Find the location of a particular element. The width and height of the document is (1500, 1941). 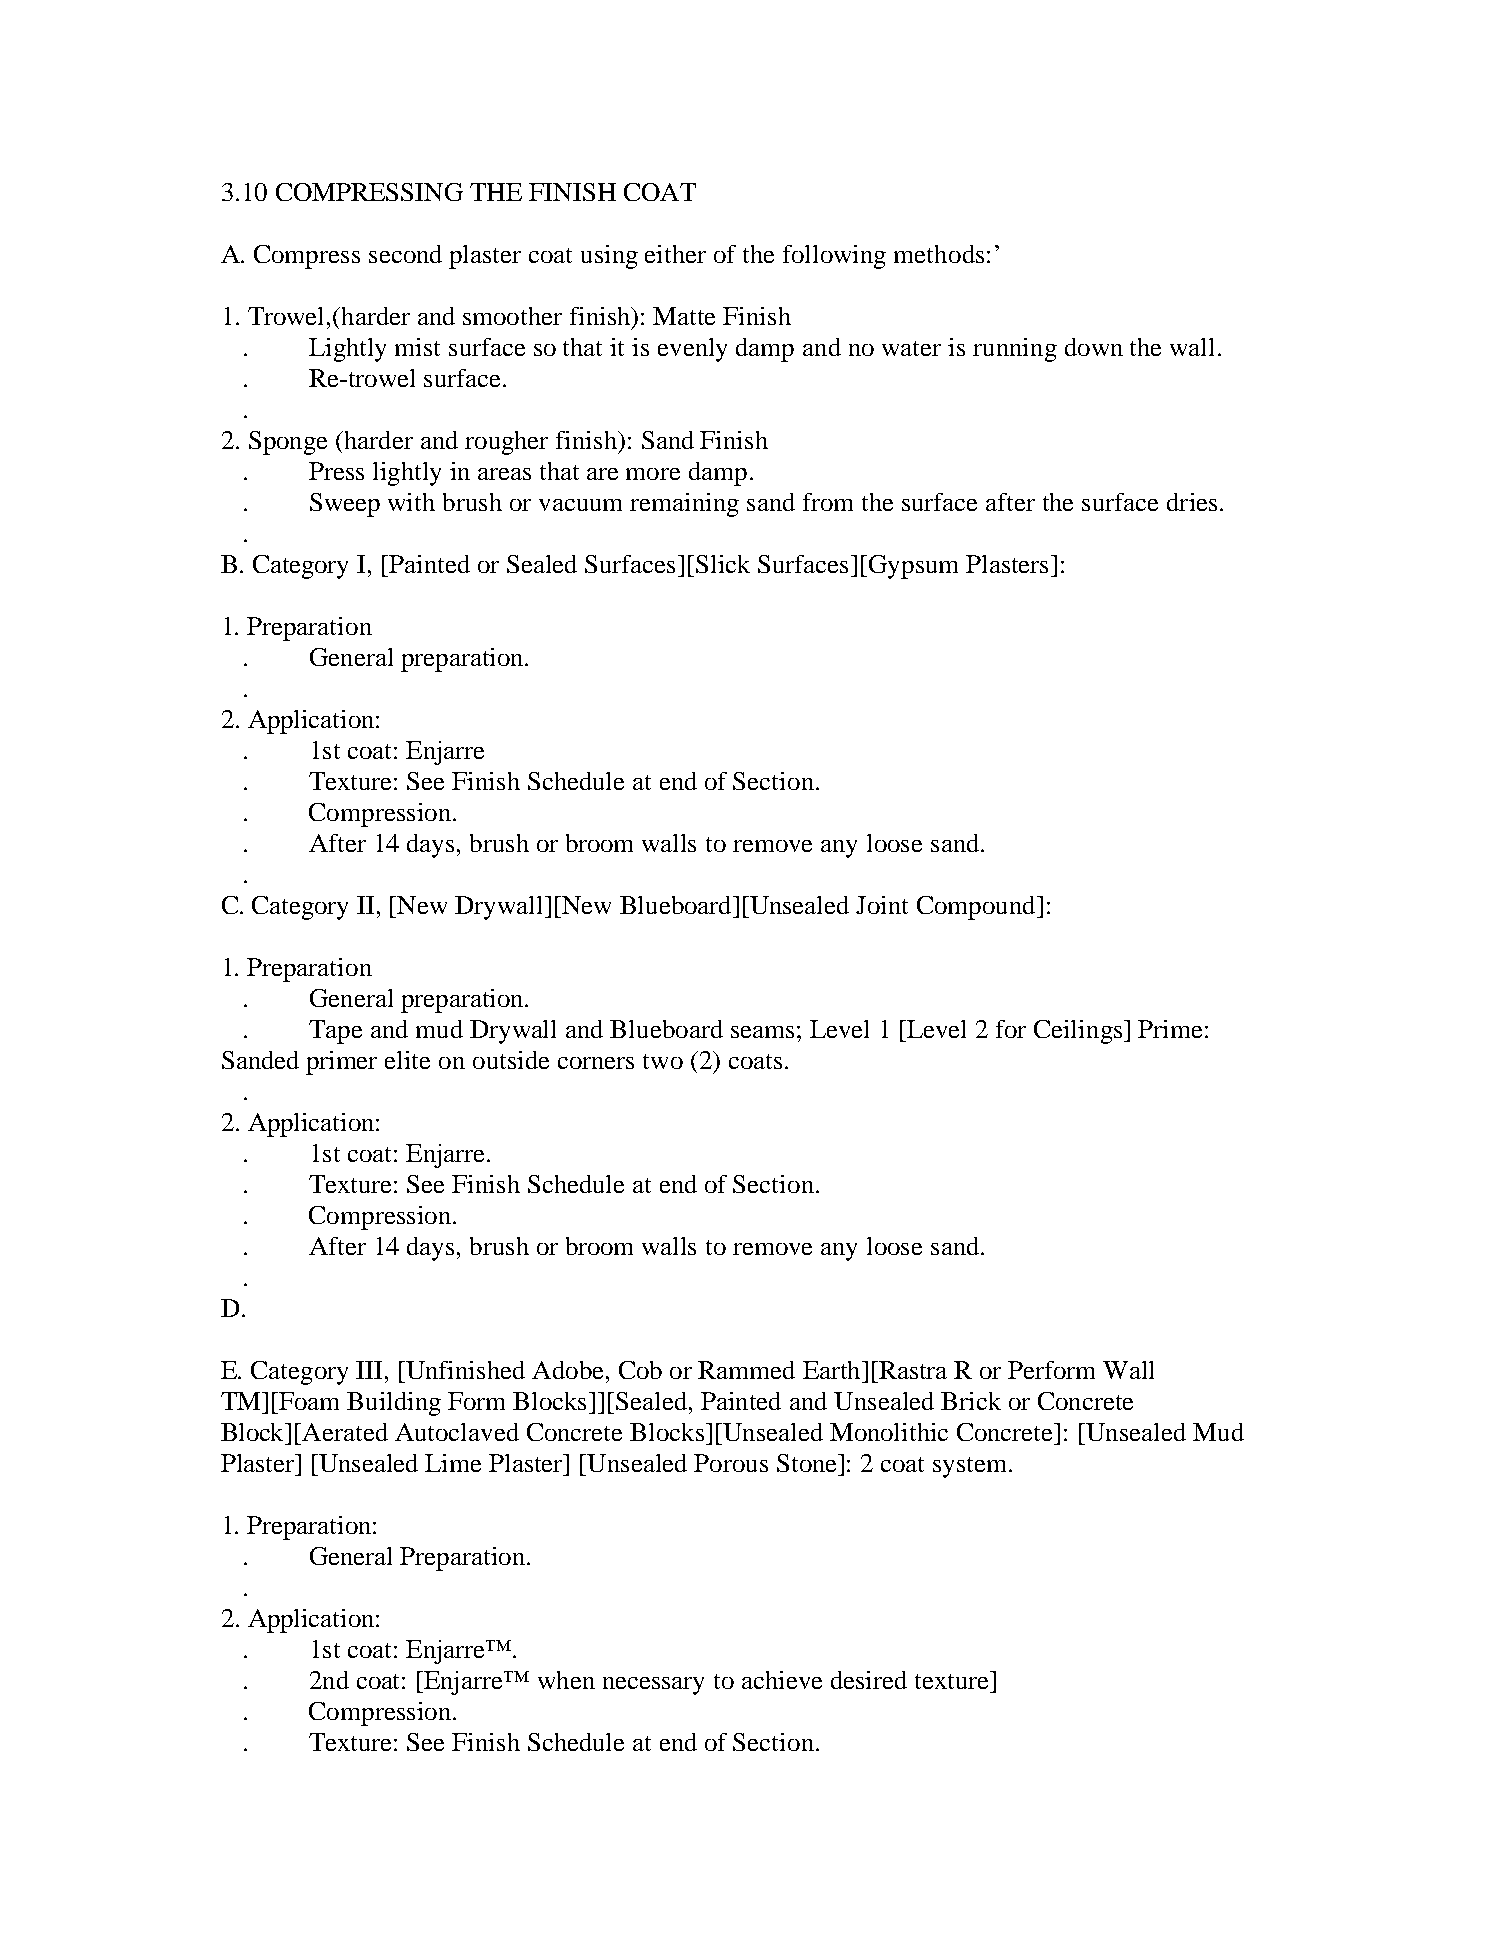

Matte is located at coordinates (684, 316).
